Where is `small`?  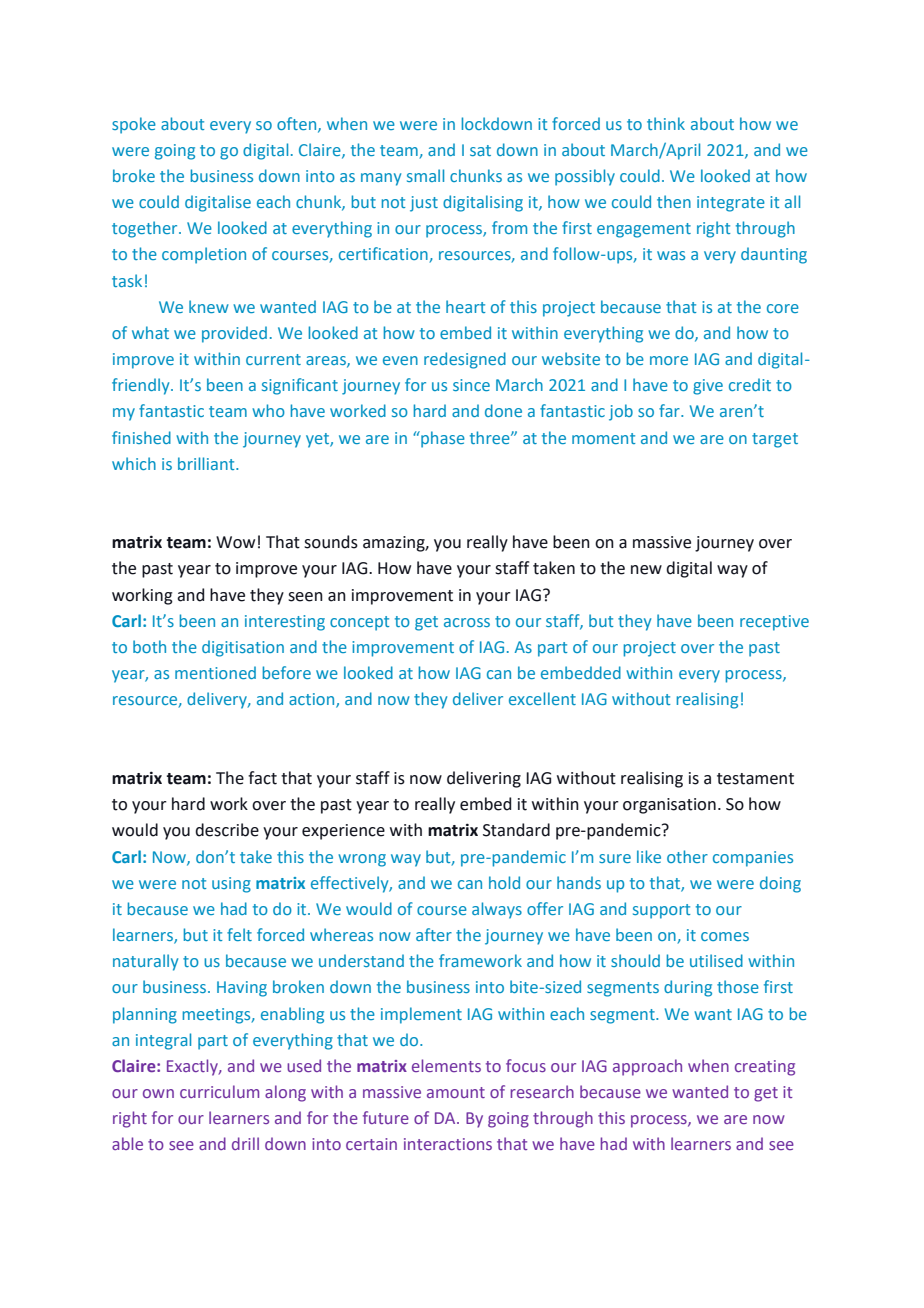
small is located at coordinates (425, 175).
